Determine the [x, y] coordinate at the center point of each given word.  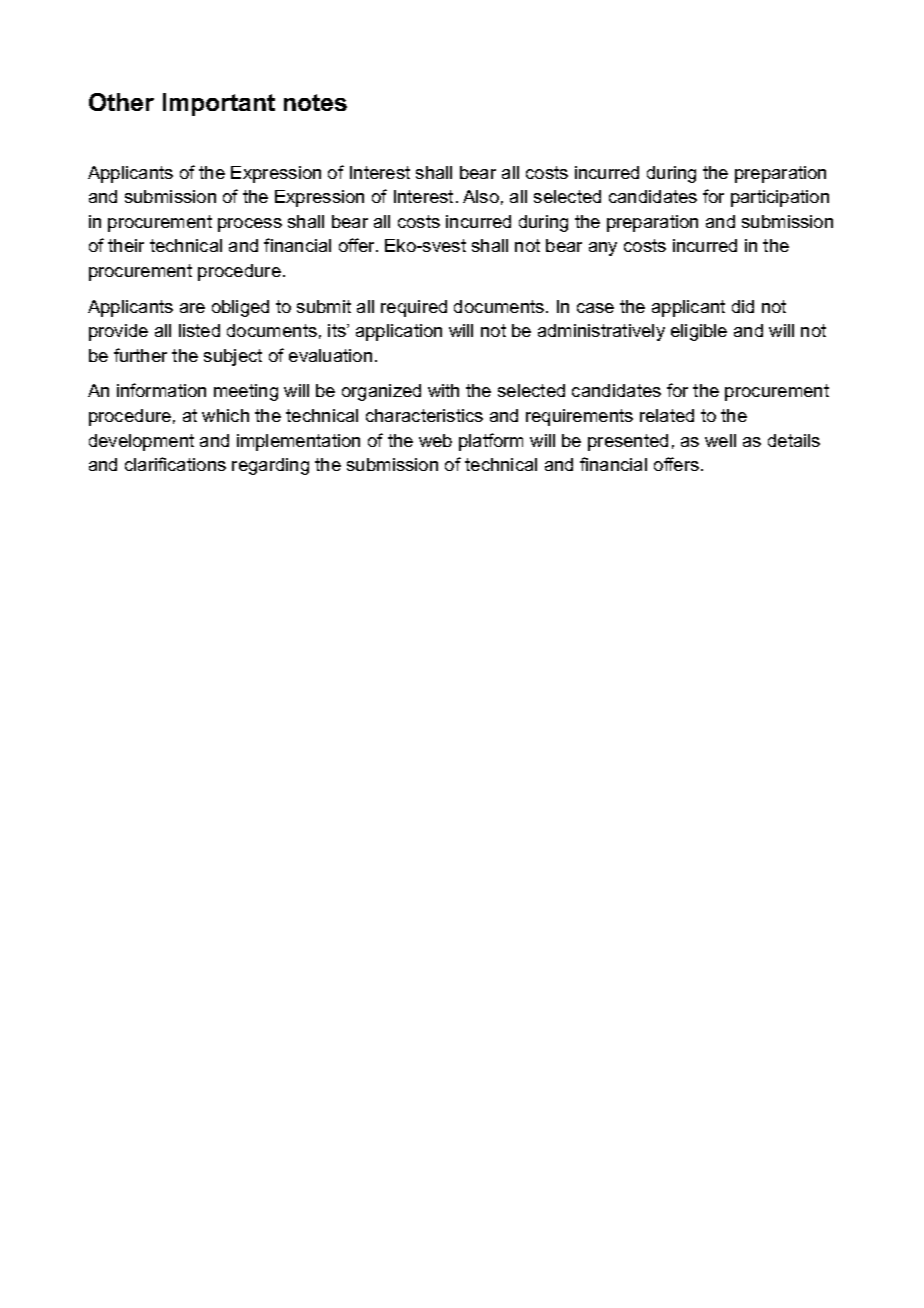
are [192, 308]
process [250, 225]
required [414, 308]
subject [233, 357]
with [443, 390]
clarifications [175, 464]
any [603, 249]
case [595, 308]
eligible [699, 332]
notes [315, 102]
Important [219, 104]
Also [481, 196]
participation [780, 198]
